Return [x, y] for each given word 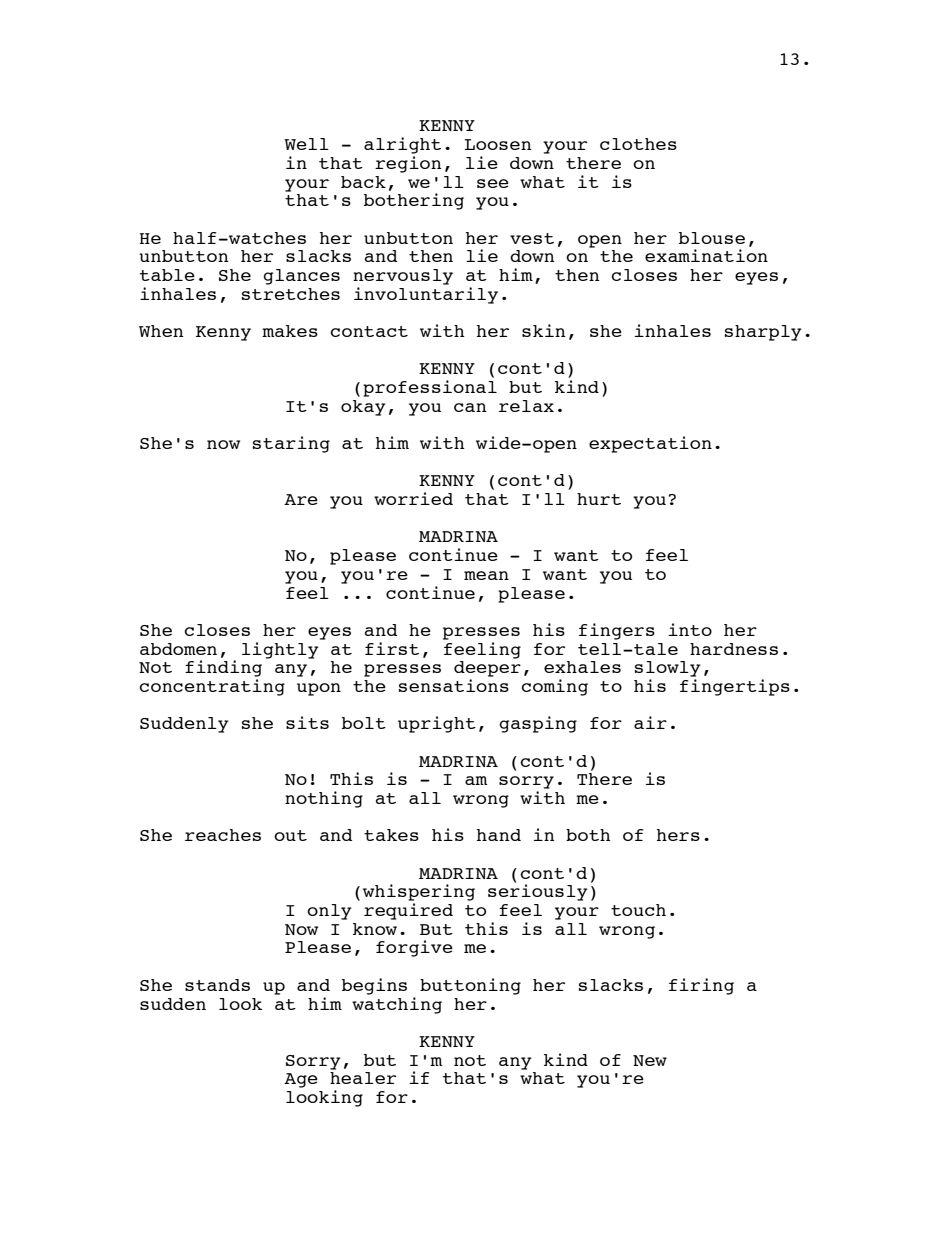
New [650, 1060]
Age [301, 1080]
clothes [638, 144]
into [690, 629]
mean [486, 575]
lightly [281, 649]
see [493, 183]
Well [306, 144]
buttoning [470, 986]
